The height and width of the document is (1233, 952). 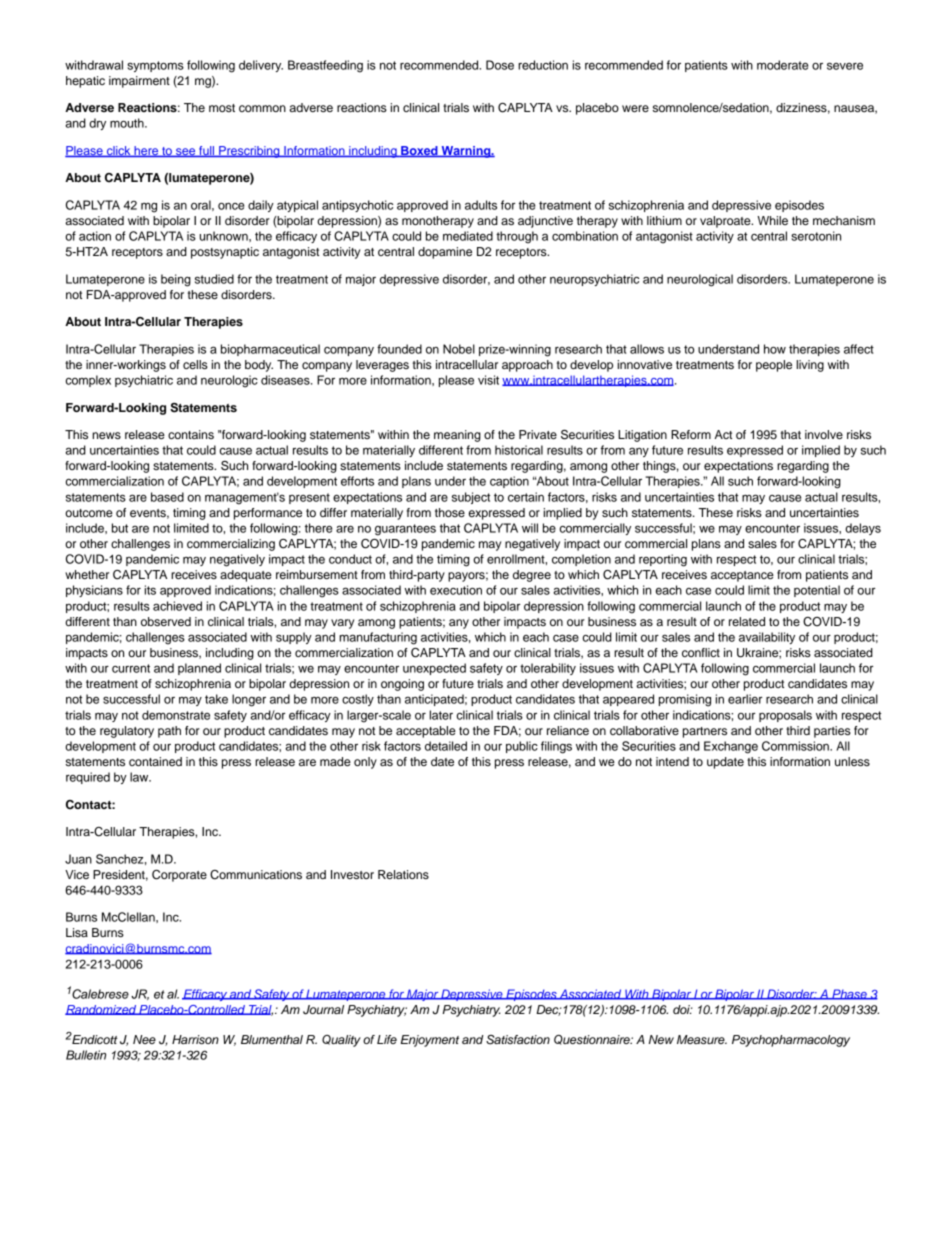 I want to click on acceptance, so click(x=742, y=576).
